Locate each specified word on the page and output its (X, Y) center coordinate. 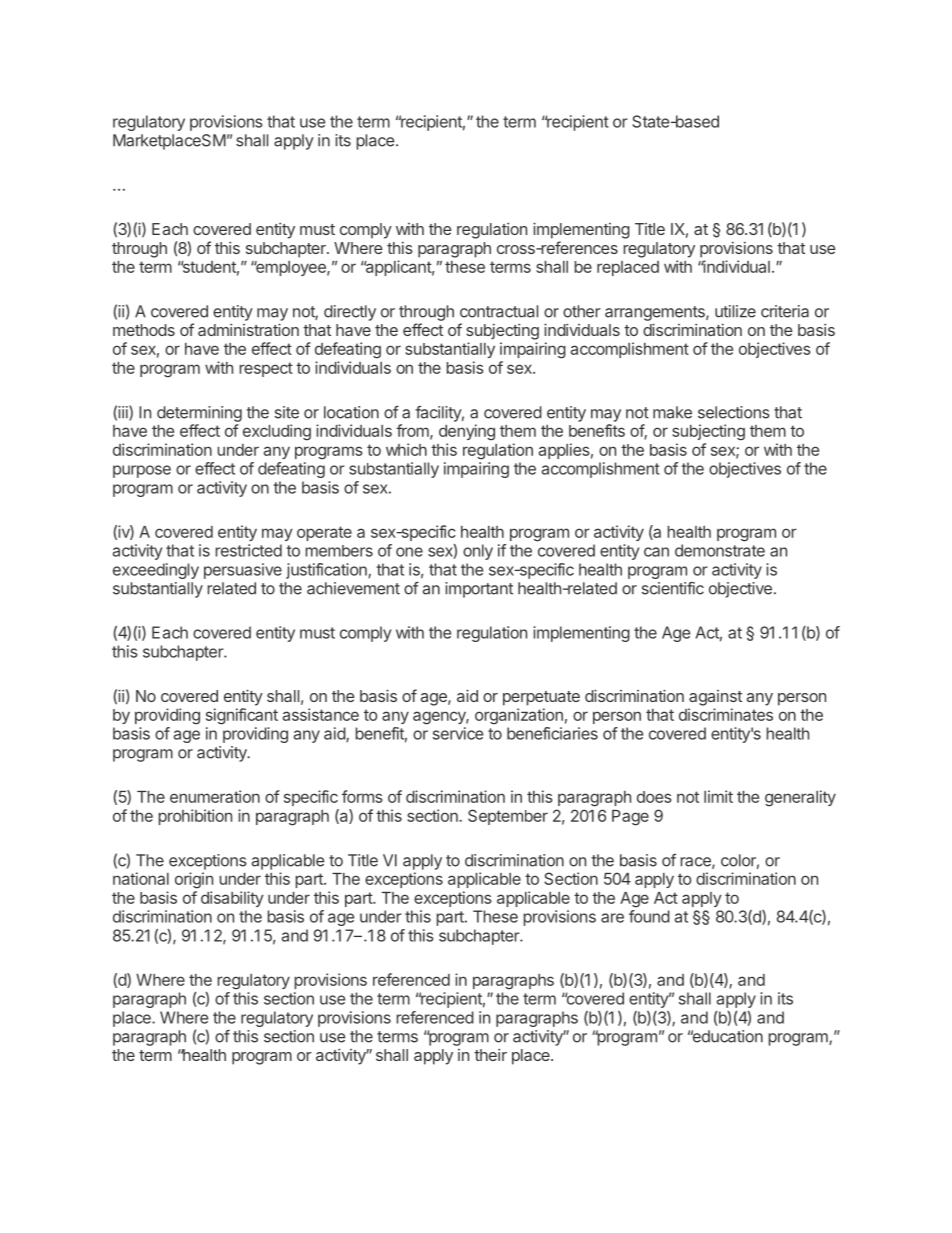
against (715, 698)
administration (248, 329)
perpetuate (541, 698)
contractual (499, 311)
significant (242, 716)
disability (232, 899)
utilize (735, 311)
